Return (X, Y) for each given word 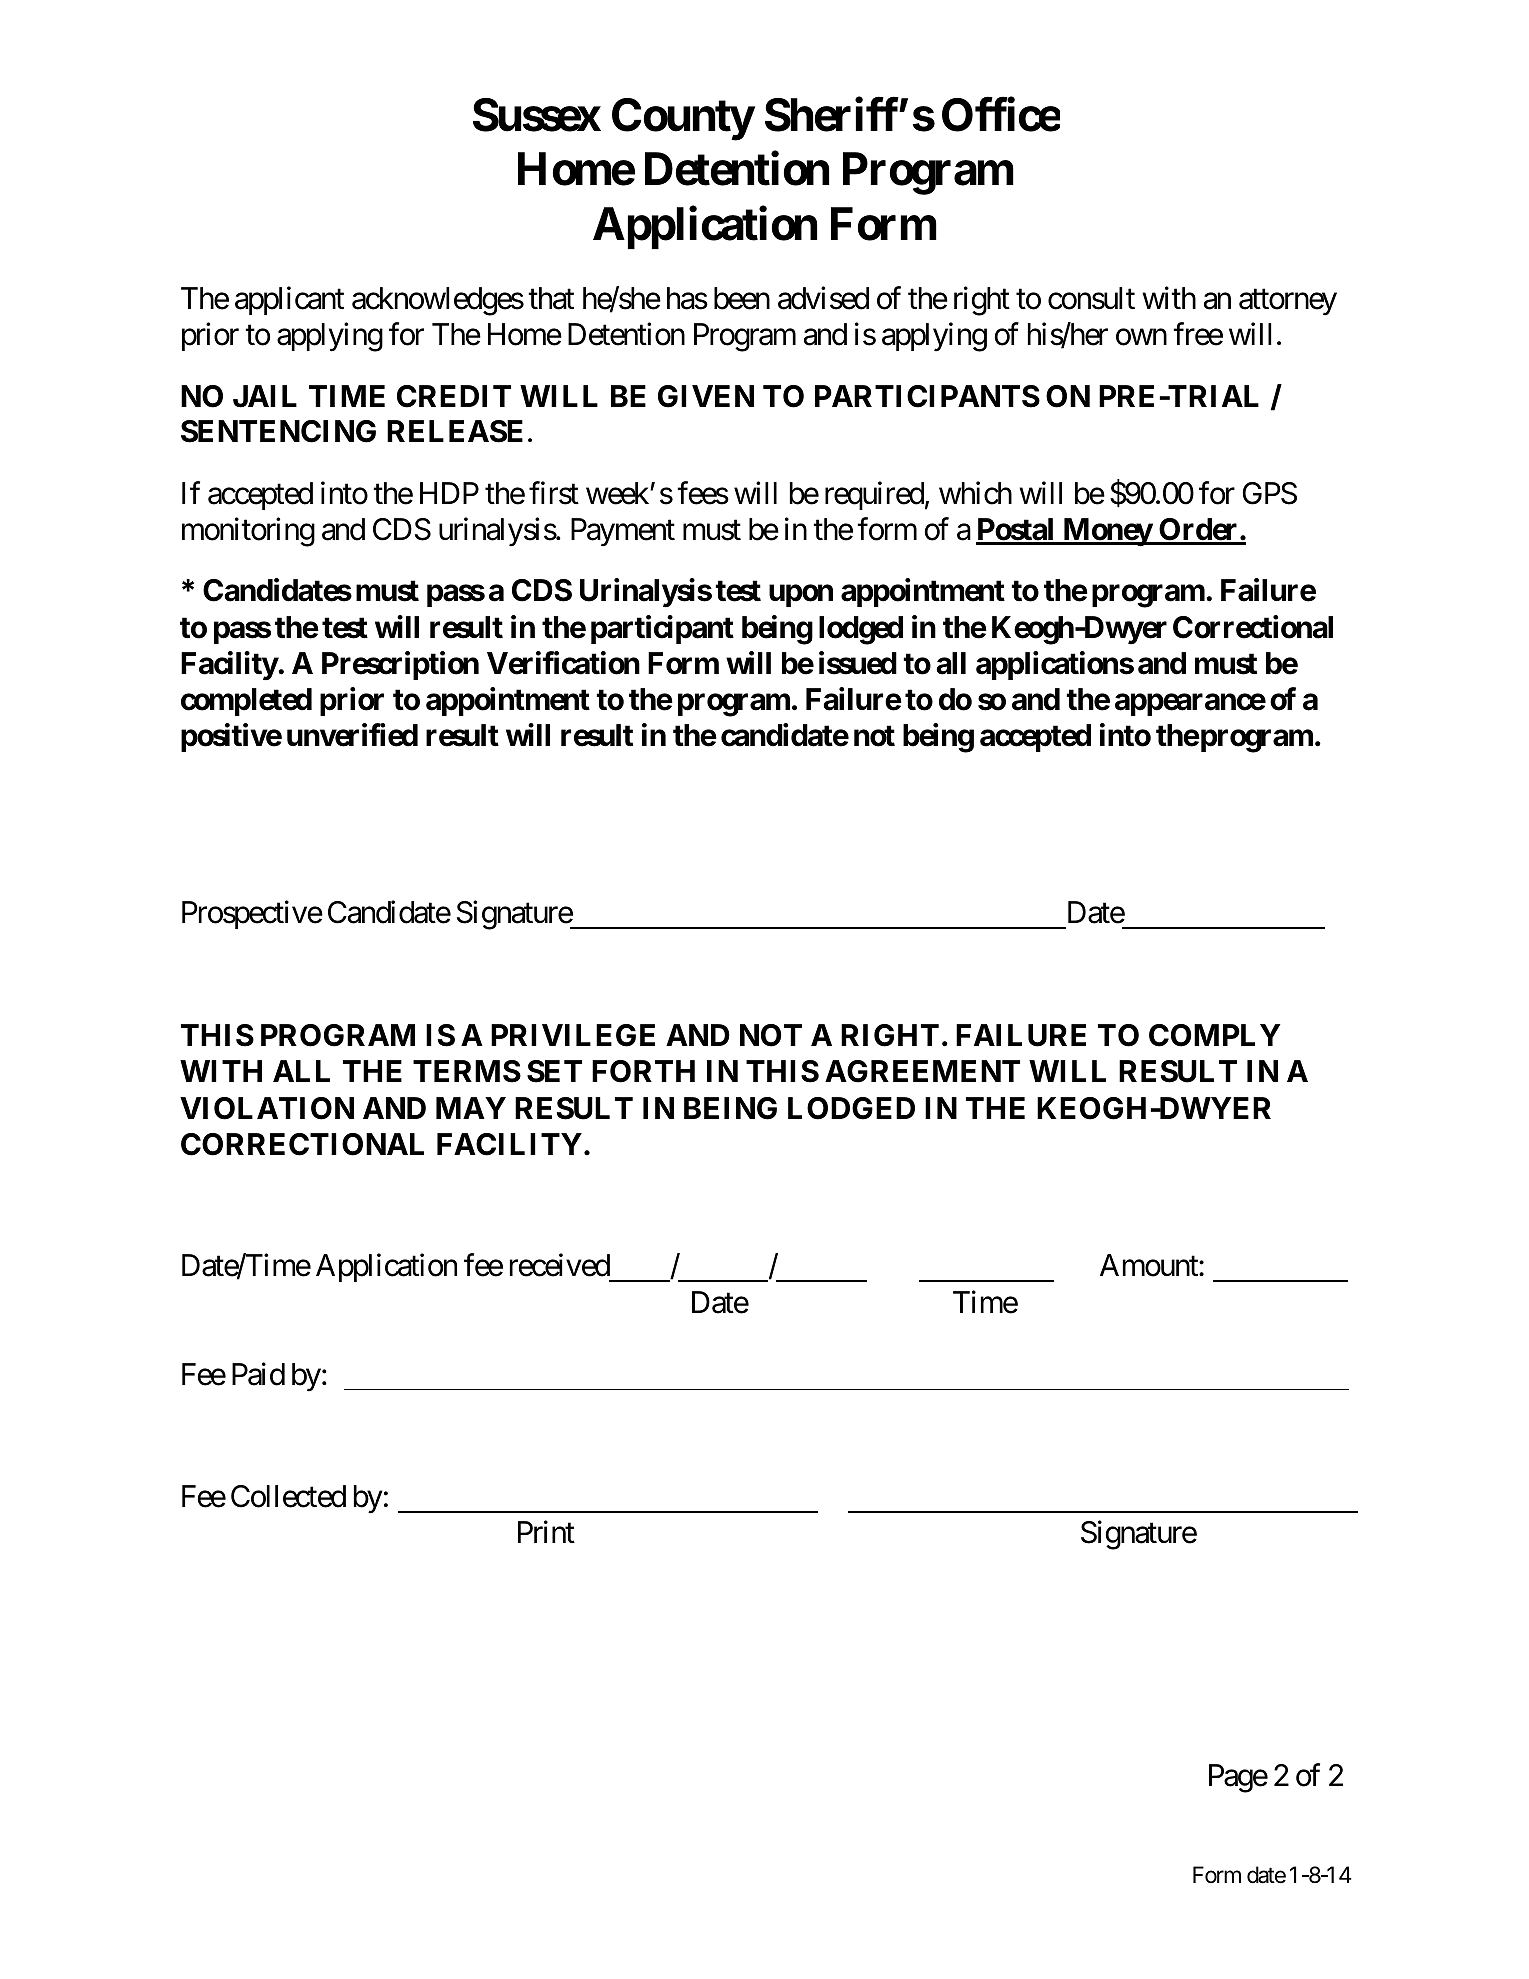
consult (1091, 298)
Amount (1150, 1265)
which (975, 493)
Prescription (400, 665)
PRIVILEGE (573, 1035)
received (560, 1265)
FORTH (643, 1071)
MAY (471, 1108)
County (683, 119)
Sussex (537, 115)
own (1141, 337)
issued (858, 663)
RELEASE (455, 431)
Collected (288, 1496)
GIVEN (706, 396)
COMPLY (1214, 1035)
